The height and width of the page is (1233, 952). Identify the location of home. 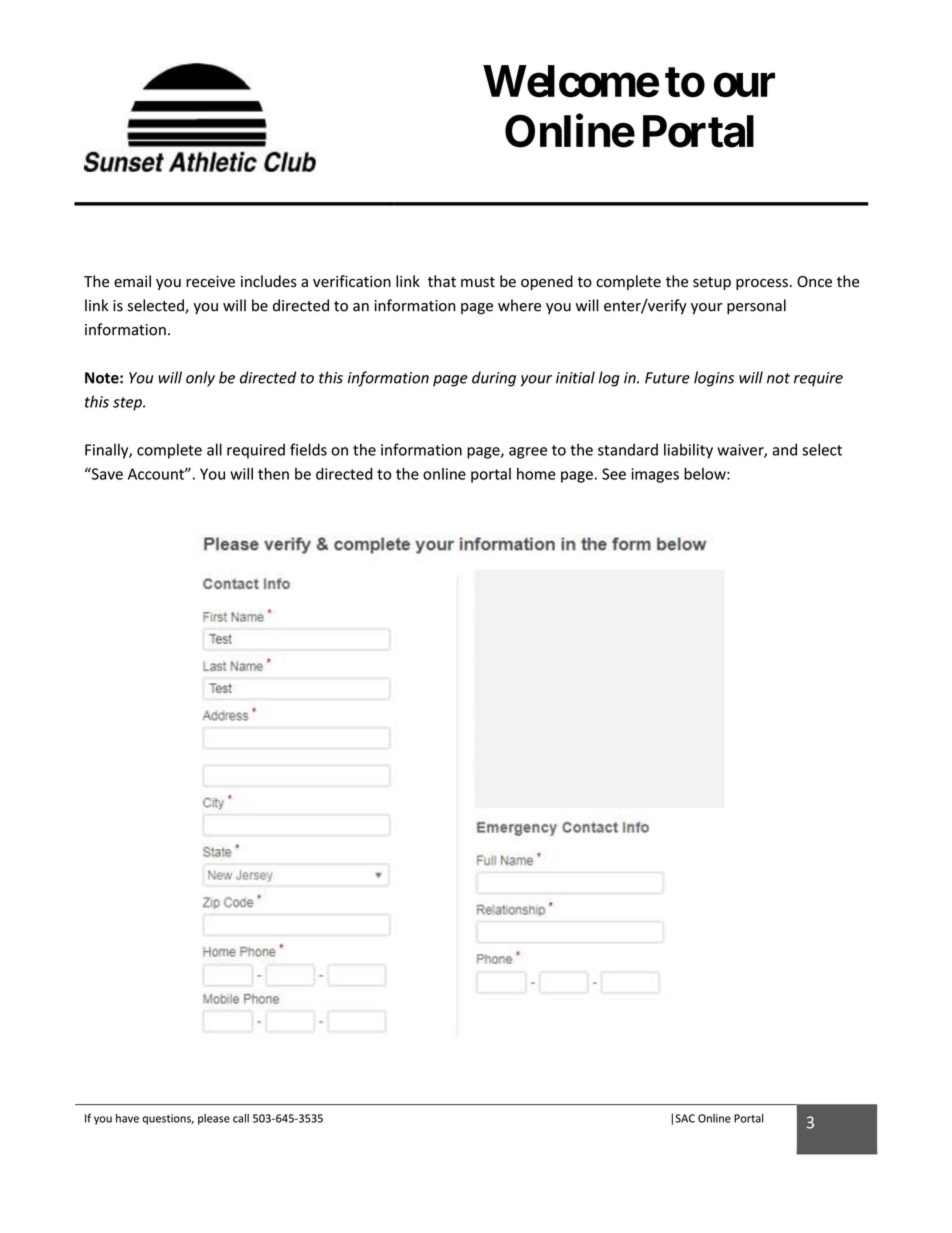
(536, 474).
